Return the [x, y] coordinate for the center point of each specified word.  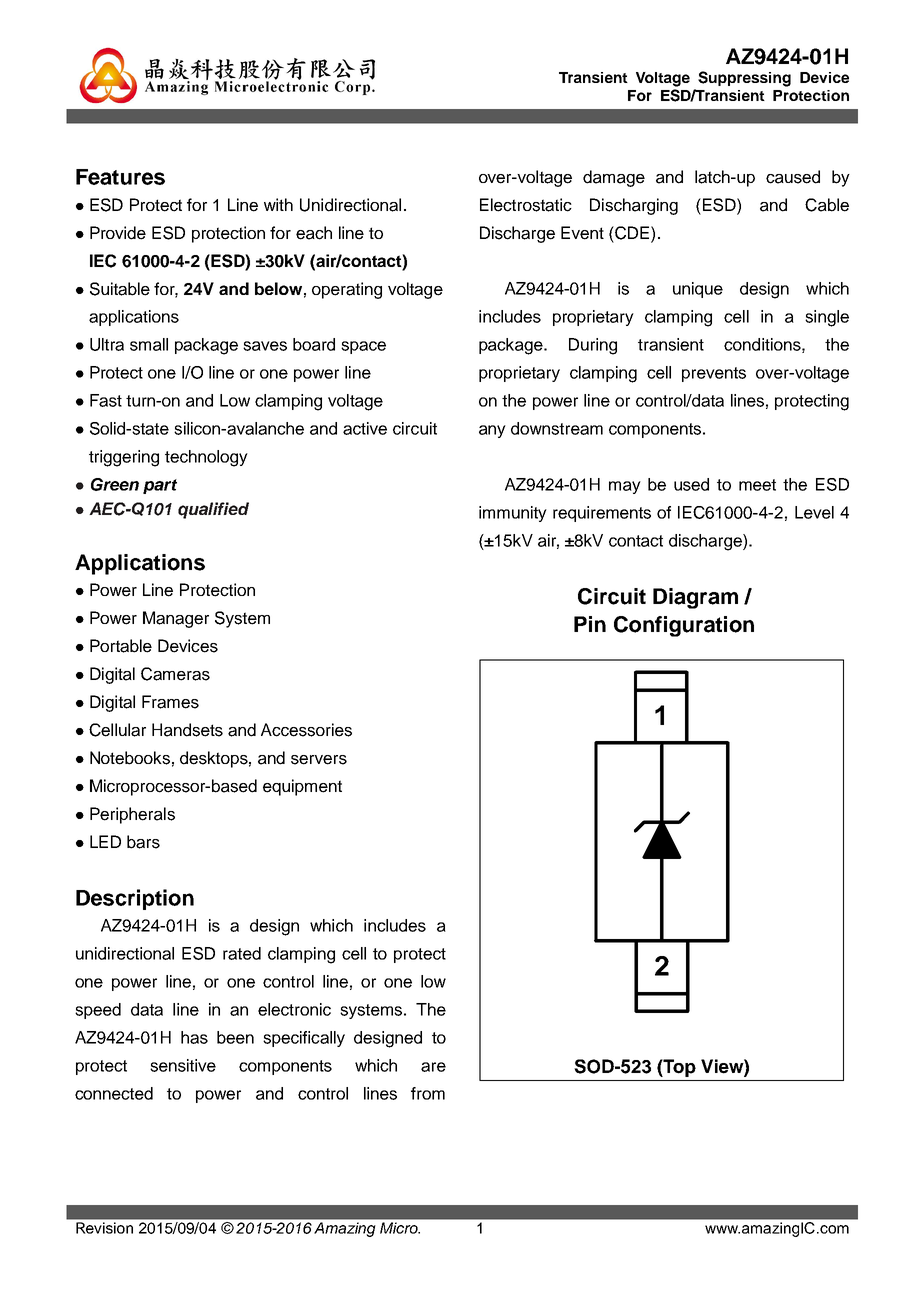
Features [120, 177]
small [149, 344]
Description [135, 899]
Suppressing [744, 79]
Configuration [684, 626]
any [492, 431]
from [428, 1093]
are [433, 1067]
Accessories [306, 730]
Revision [104, 1228]
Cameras [175, 674]
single [827, 318]
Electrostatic [526, 205]
